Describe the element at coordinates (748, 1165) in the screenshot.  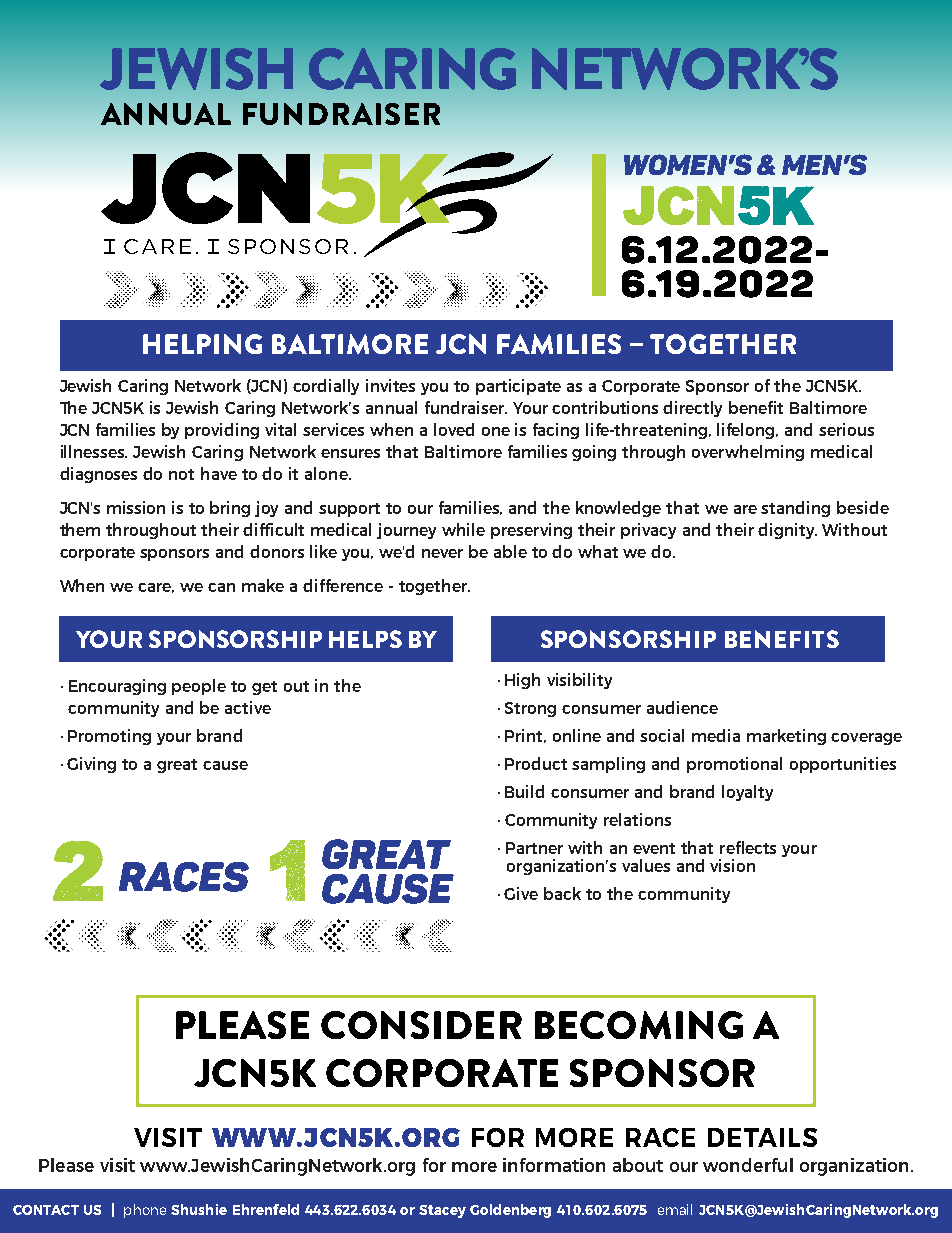
I see `wonderful` at that location.
